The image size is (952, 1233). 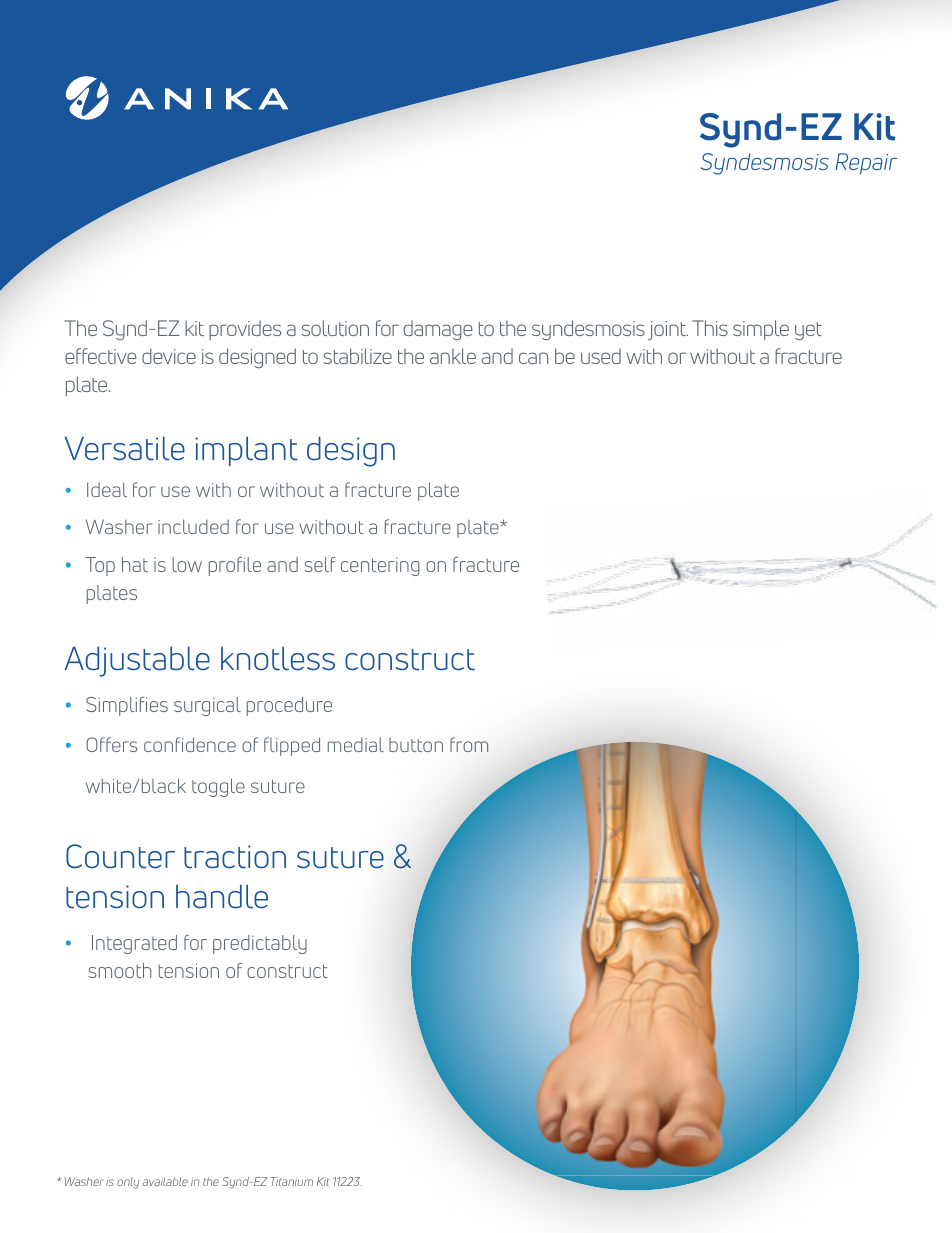 I want to click on centering, so click(x=380, y=566).
